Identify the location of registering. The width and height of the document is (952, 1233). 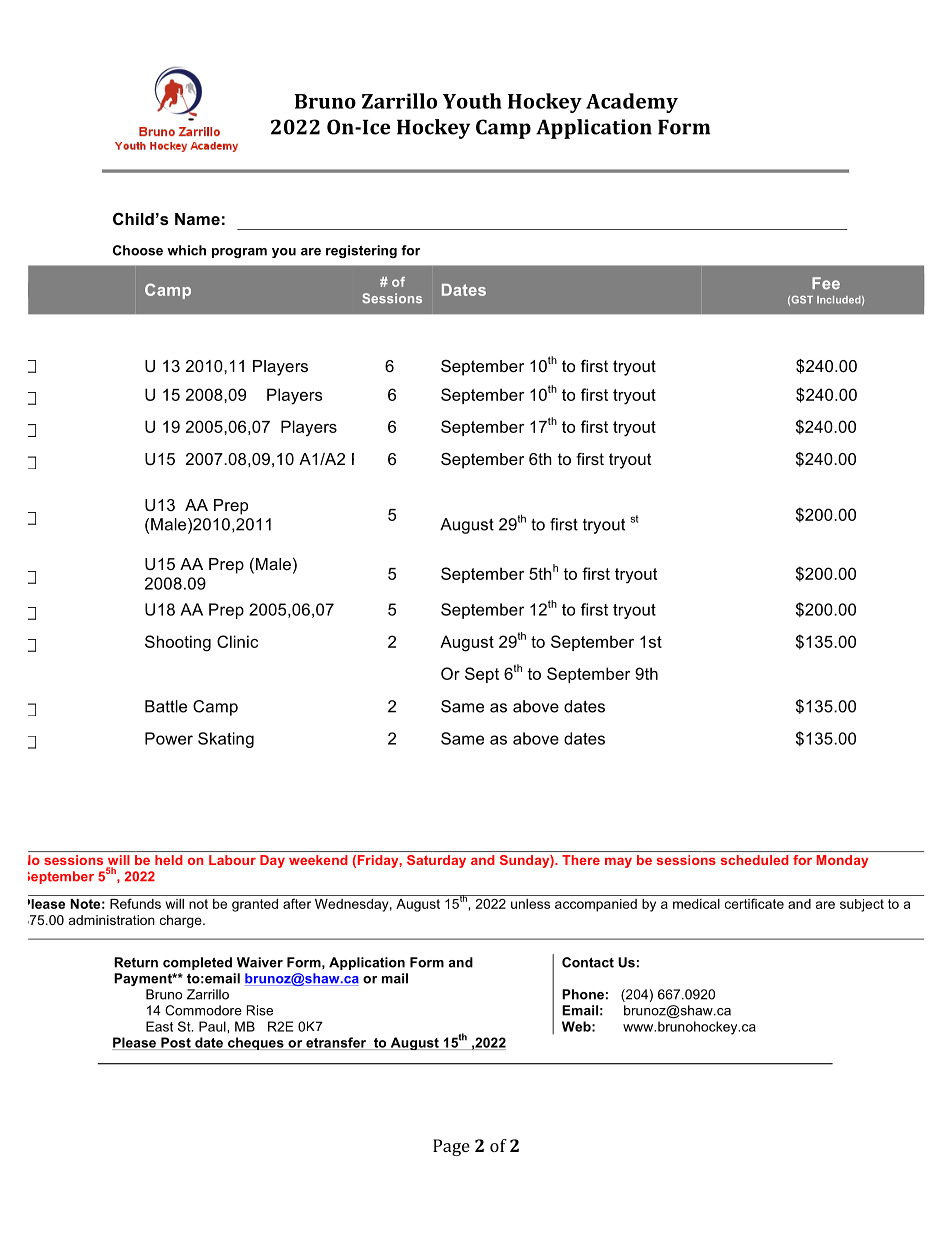
(361, 251).
